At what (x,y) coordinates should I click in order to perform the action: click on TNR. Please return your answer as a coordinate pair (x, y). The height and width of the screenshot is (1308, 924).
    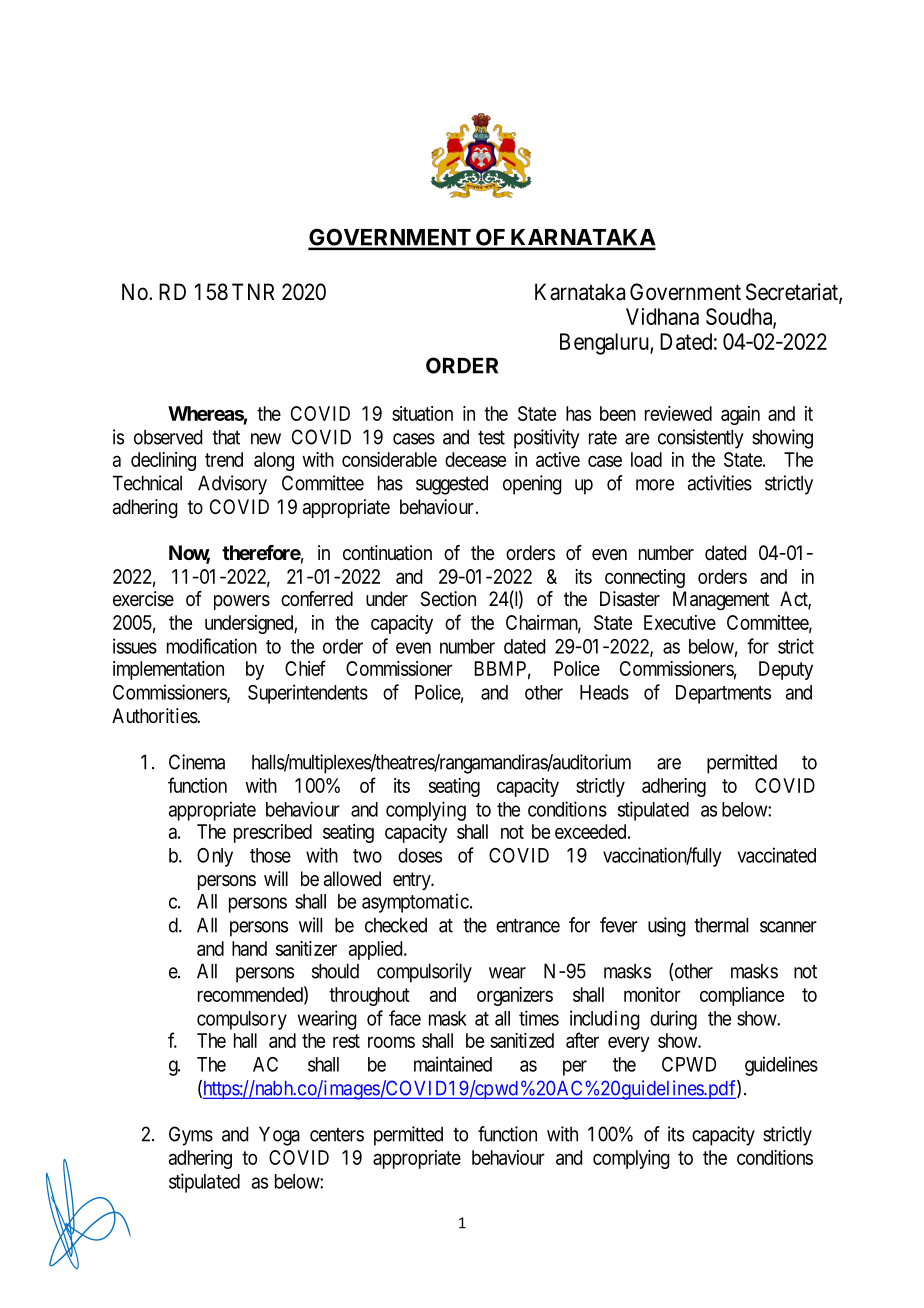
    Looking at the image, I should click on (253, 291).
